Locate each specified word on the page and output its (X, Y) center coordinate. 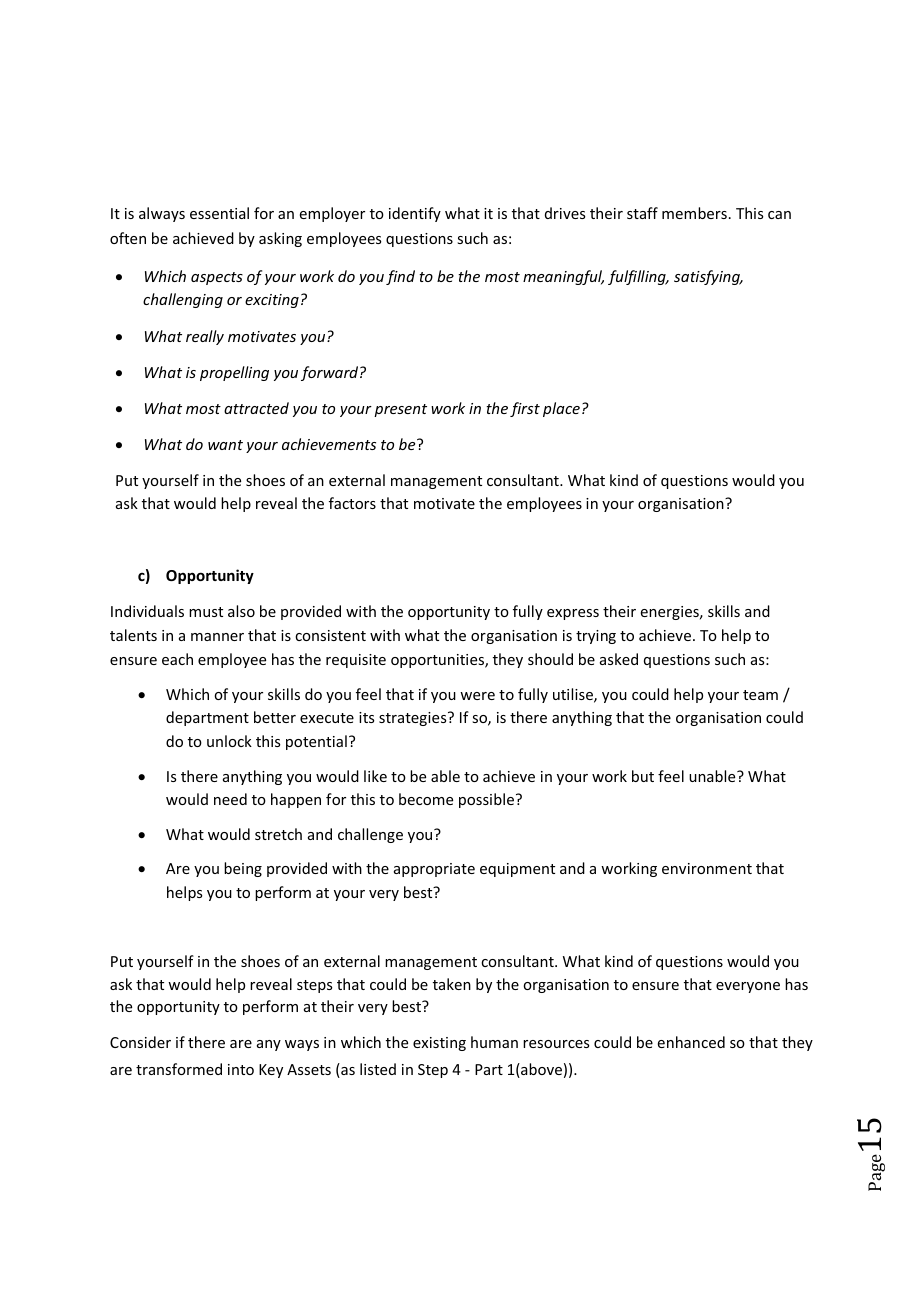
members (694, 213)
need (230, 799)
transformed (179, 1069)
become (426, 799)
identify (415, 214)
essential (219, 213)
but (643, 776)
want (225, 445)
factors (352, 503)
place (561, 409)
